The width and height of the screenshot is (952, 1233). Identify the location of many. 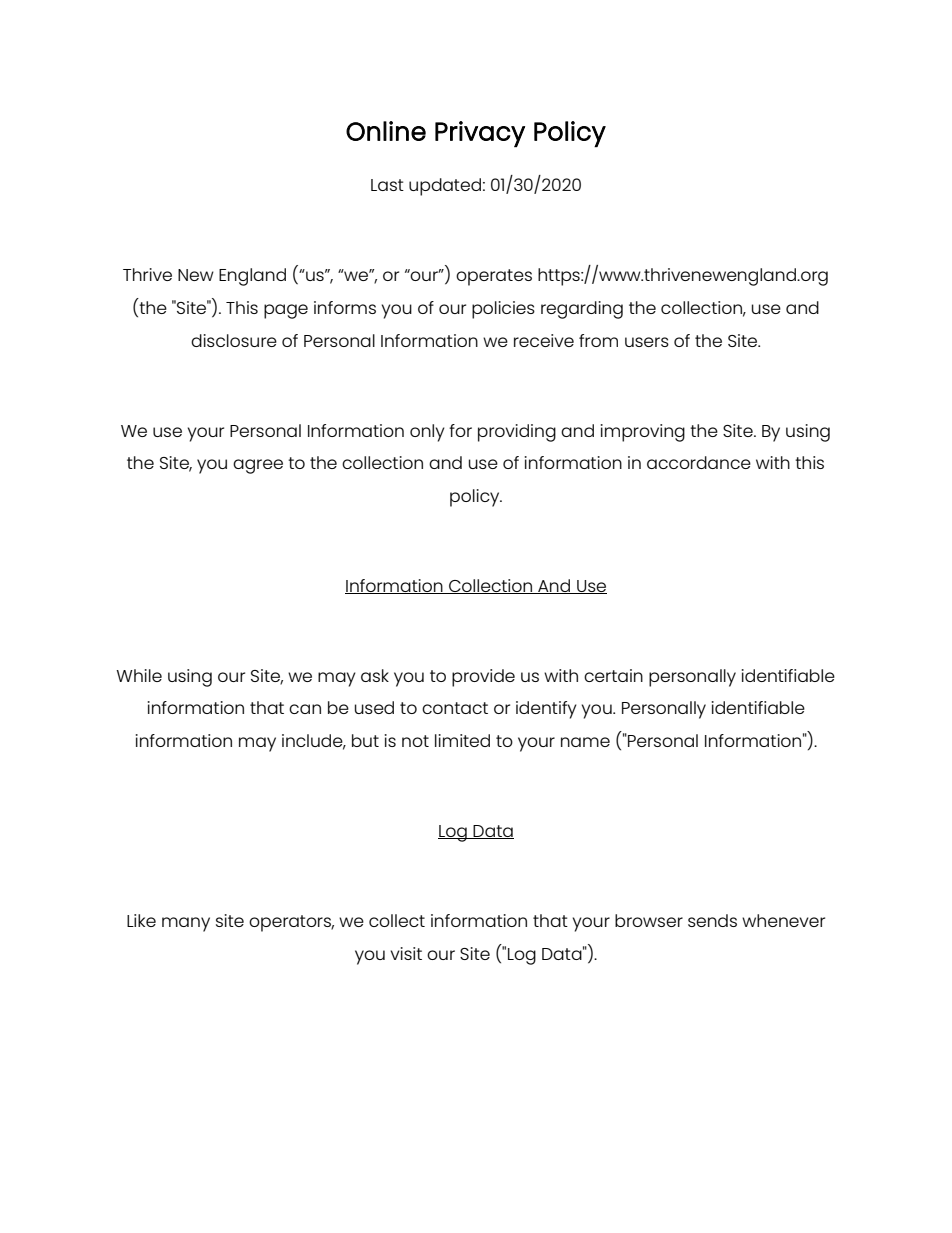
(186, 924).
